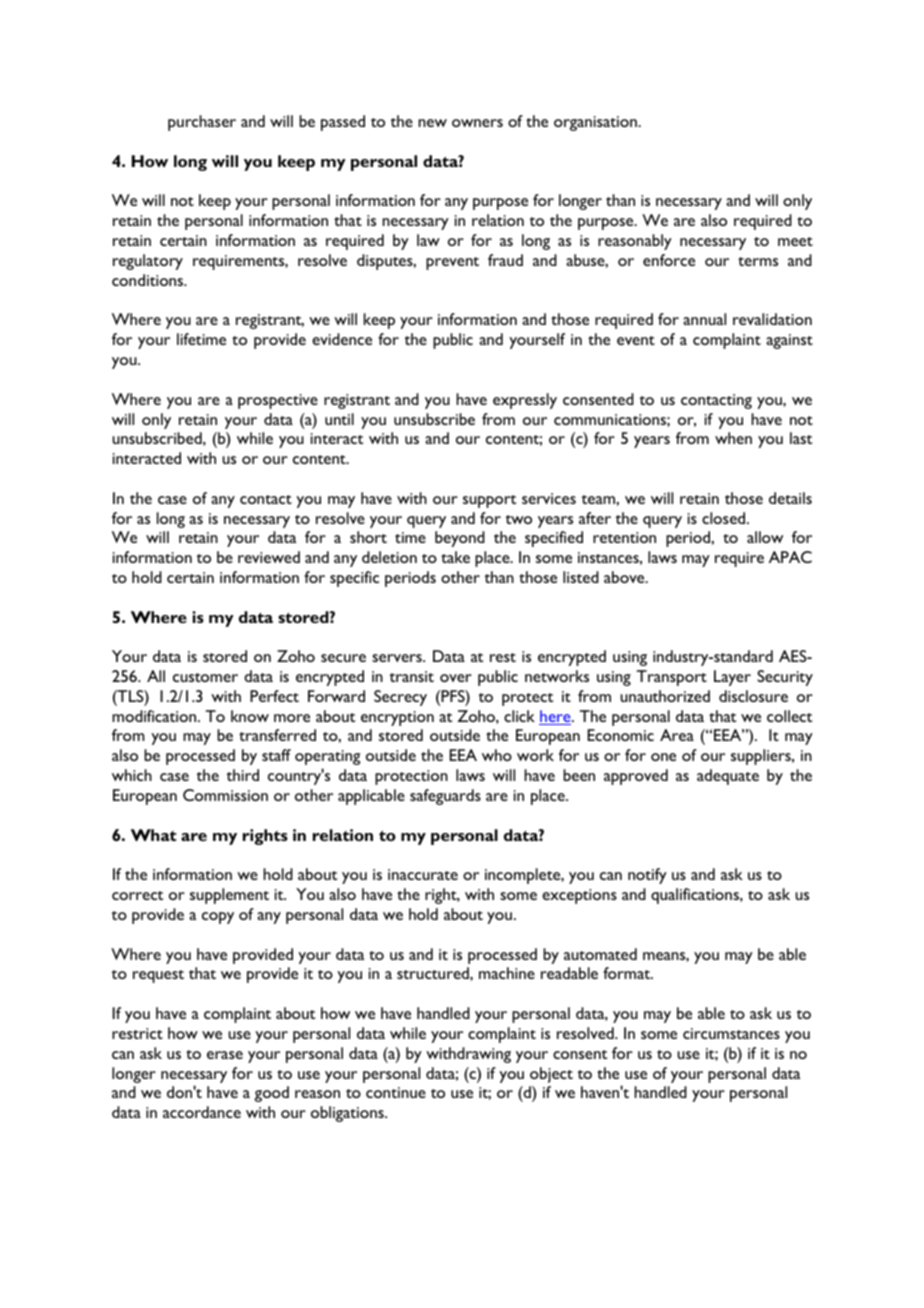 The image size is (924, 1308). I want to click on purchaser, so click(202, 123).
